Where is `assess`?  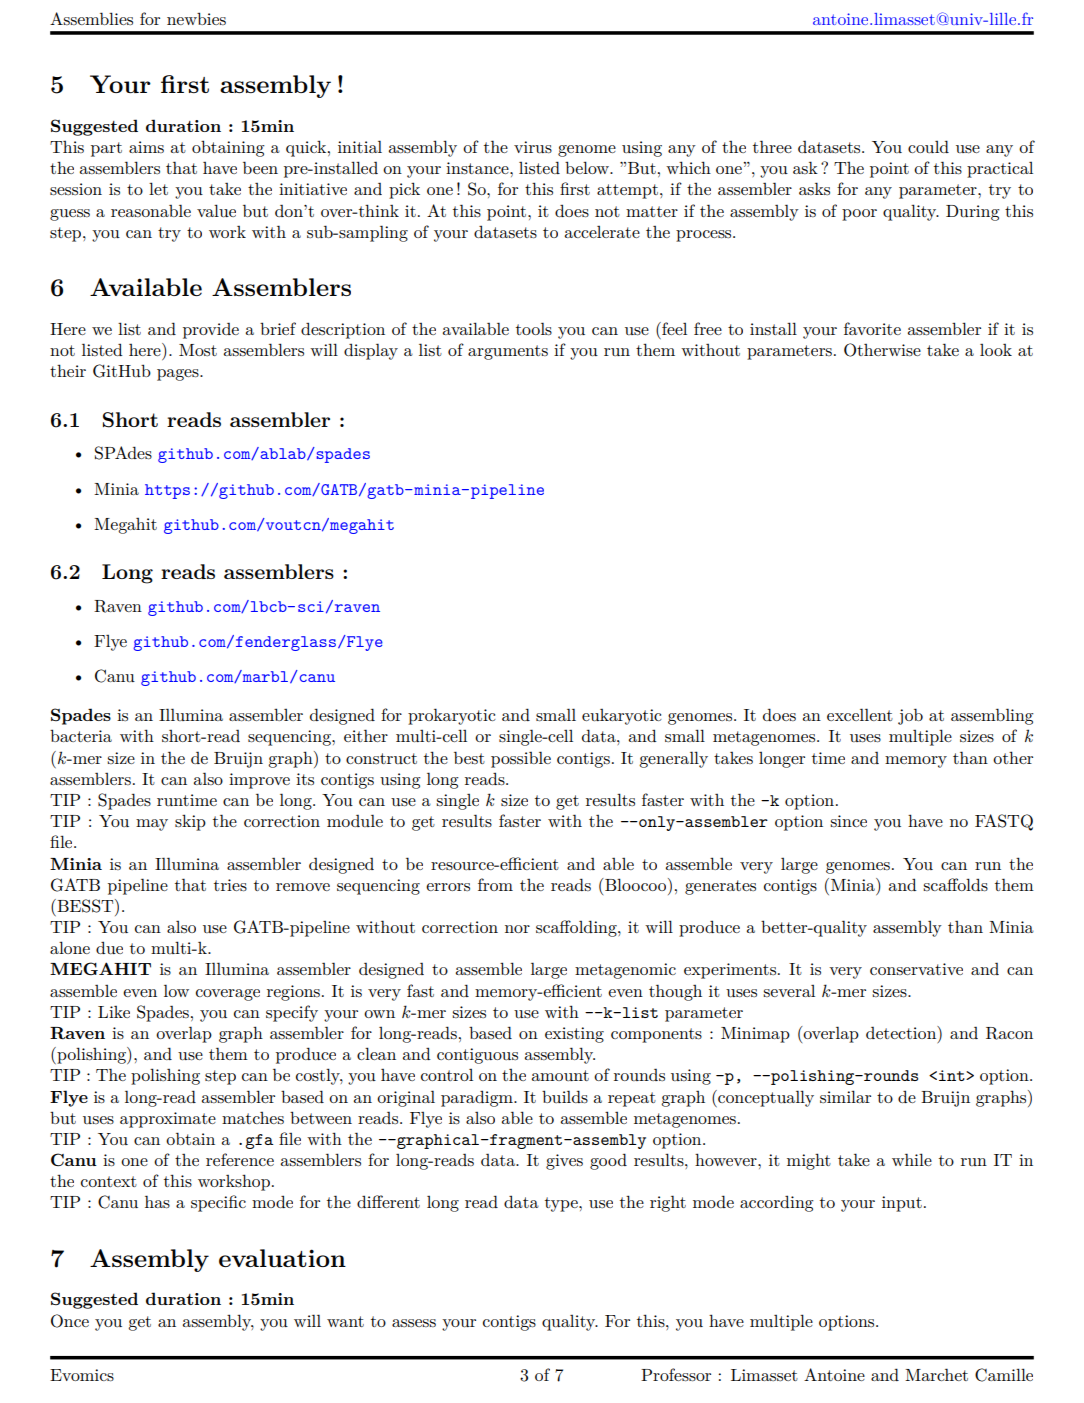 assess is located at coordinates (414, 1323).
